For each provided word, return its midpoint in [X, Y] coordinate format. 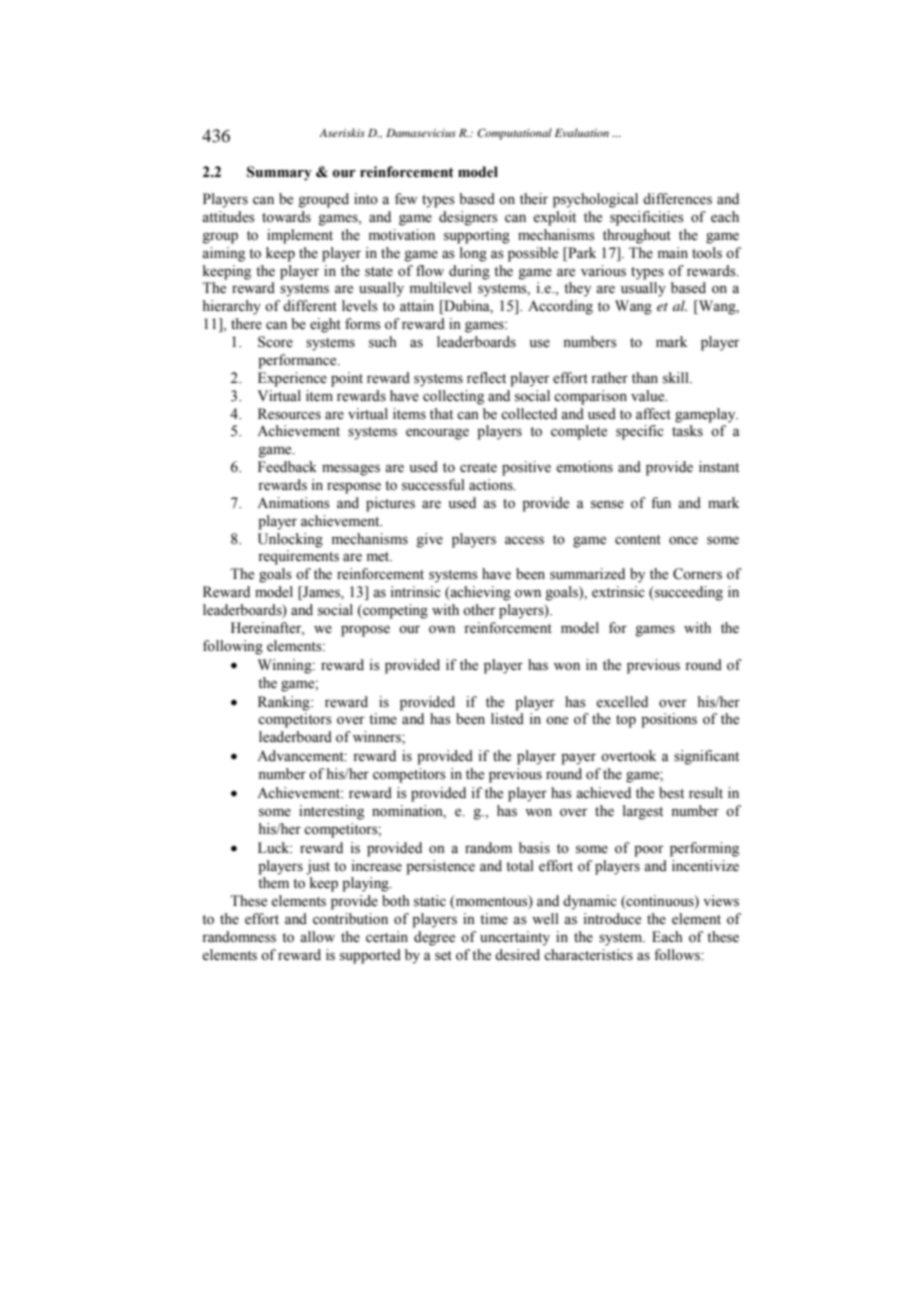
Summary [279, 173]
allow [317, 937]
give [429, 540]
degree [434, 938]
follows [678, 955]
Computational [514, 134]
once [683, 540]
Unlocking [290, 540]
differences [677, 199]
